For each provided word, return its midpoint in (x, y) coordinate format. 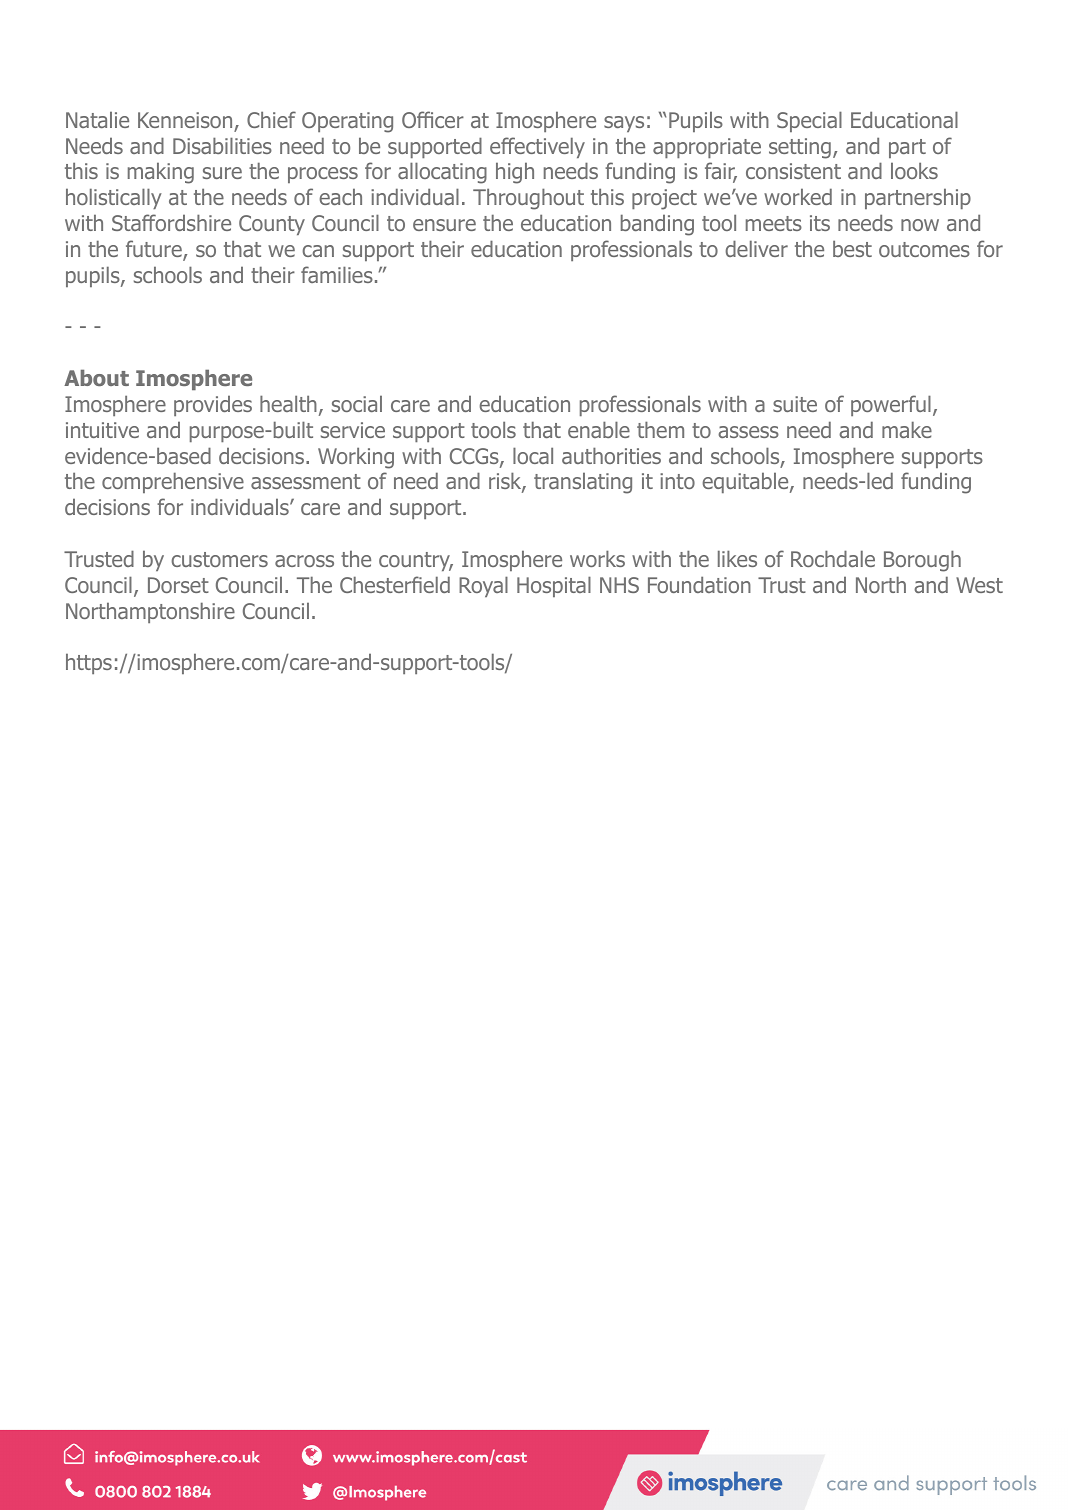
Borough (922, 561)
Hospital (554, 586)
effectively (537, 147)
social (357, 403)
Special (809, 121)
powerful (891, 405)
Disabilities (222, 145)
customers (219, 559)
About (96, 377)
